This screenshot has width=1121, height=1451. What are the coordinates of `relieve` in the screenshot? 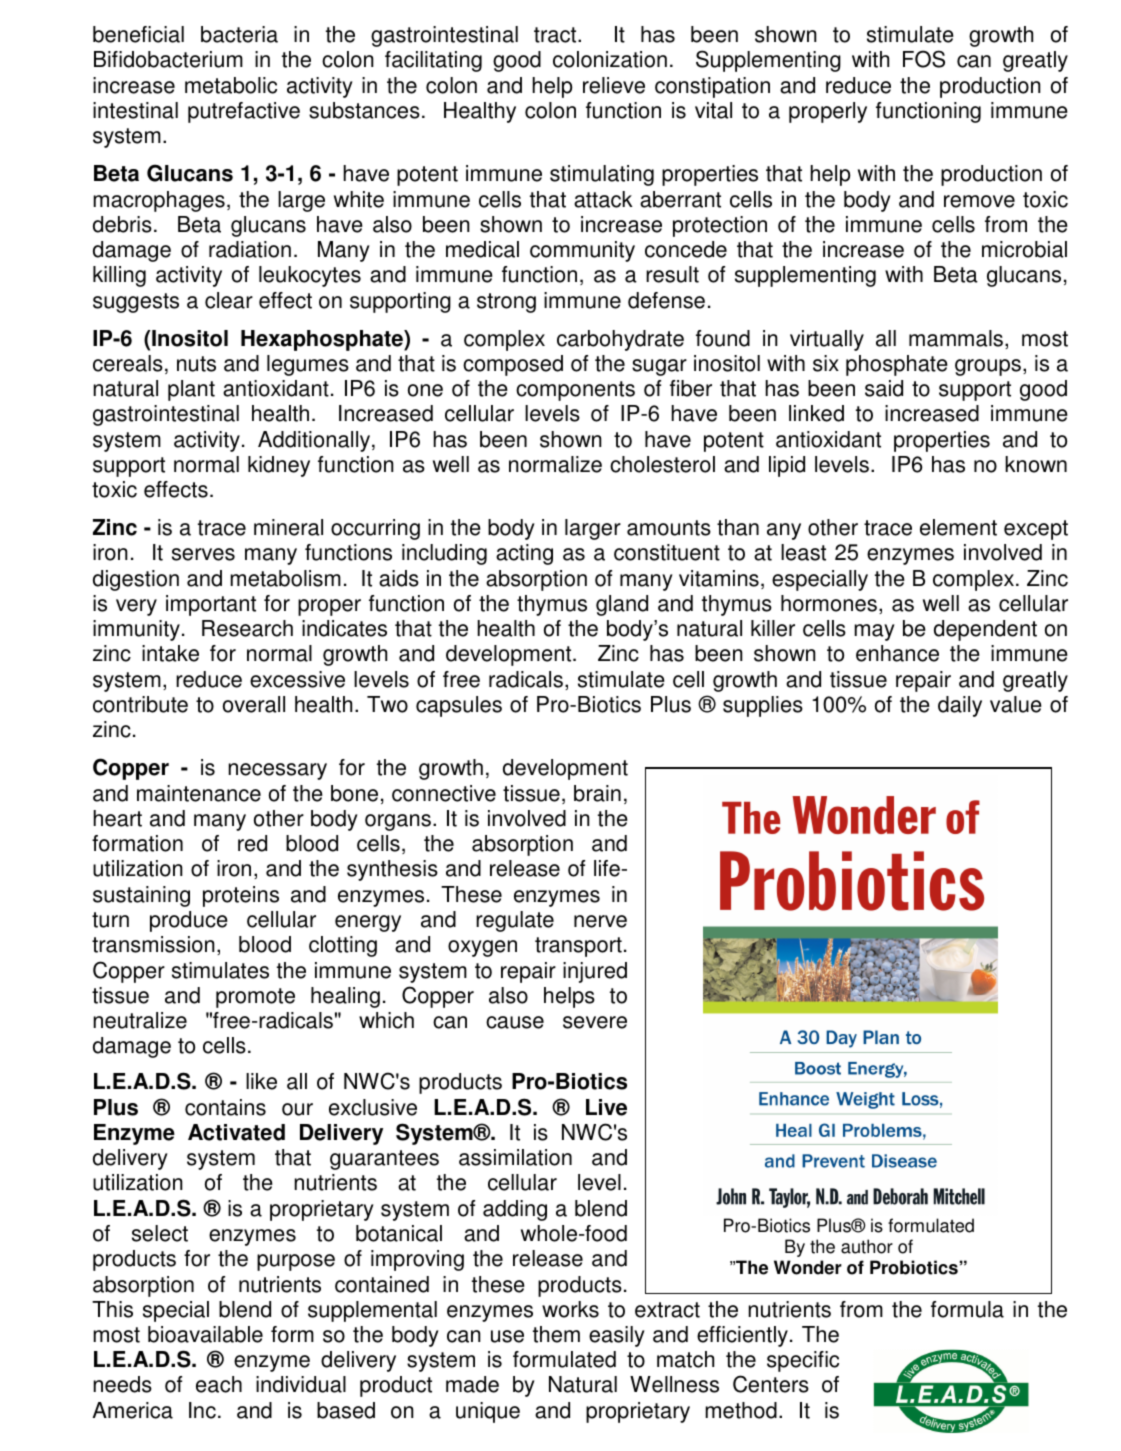 It's located at (614, 85).
